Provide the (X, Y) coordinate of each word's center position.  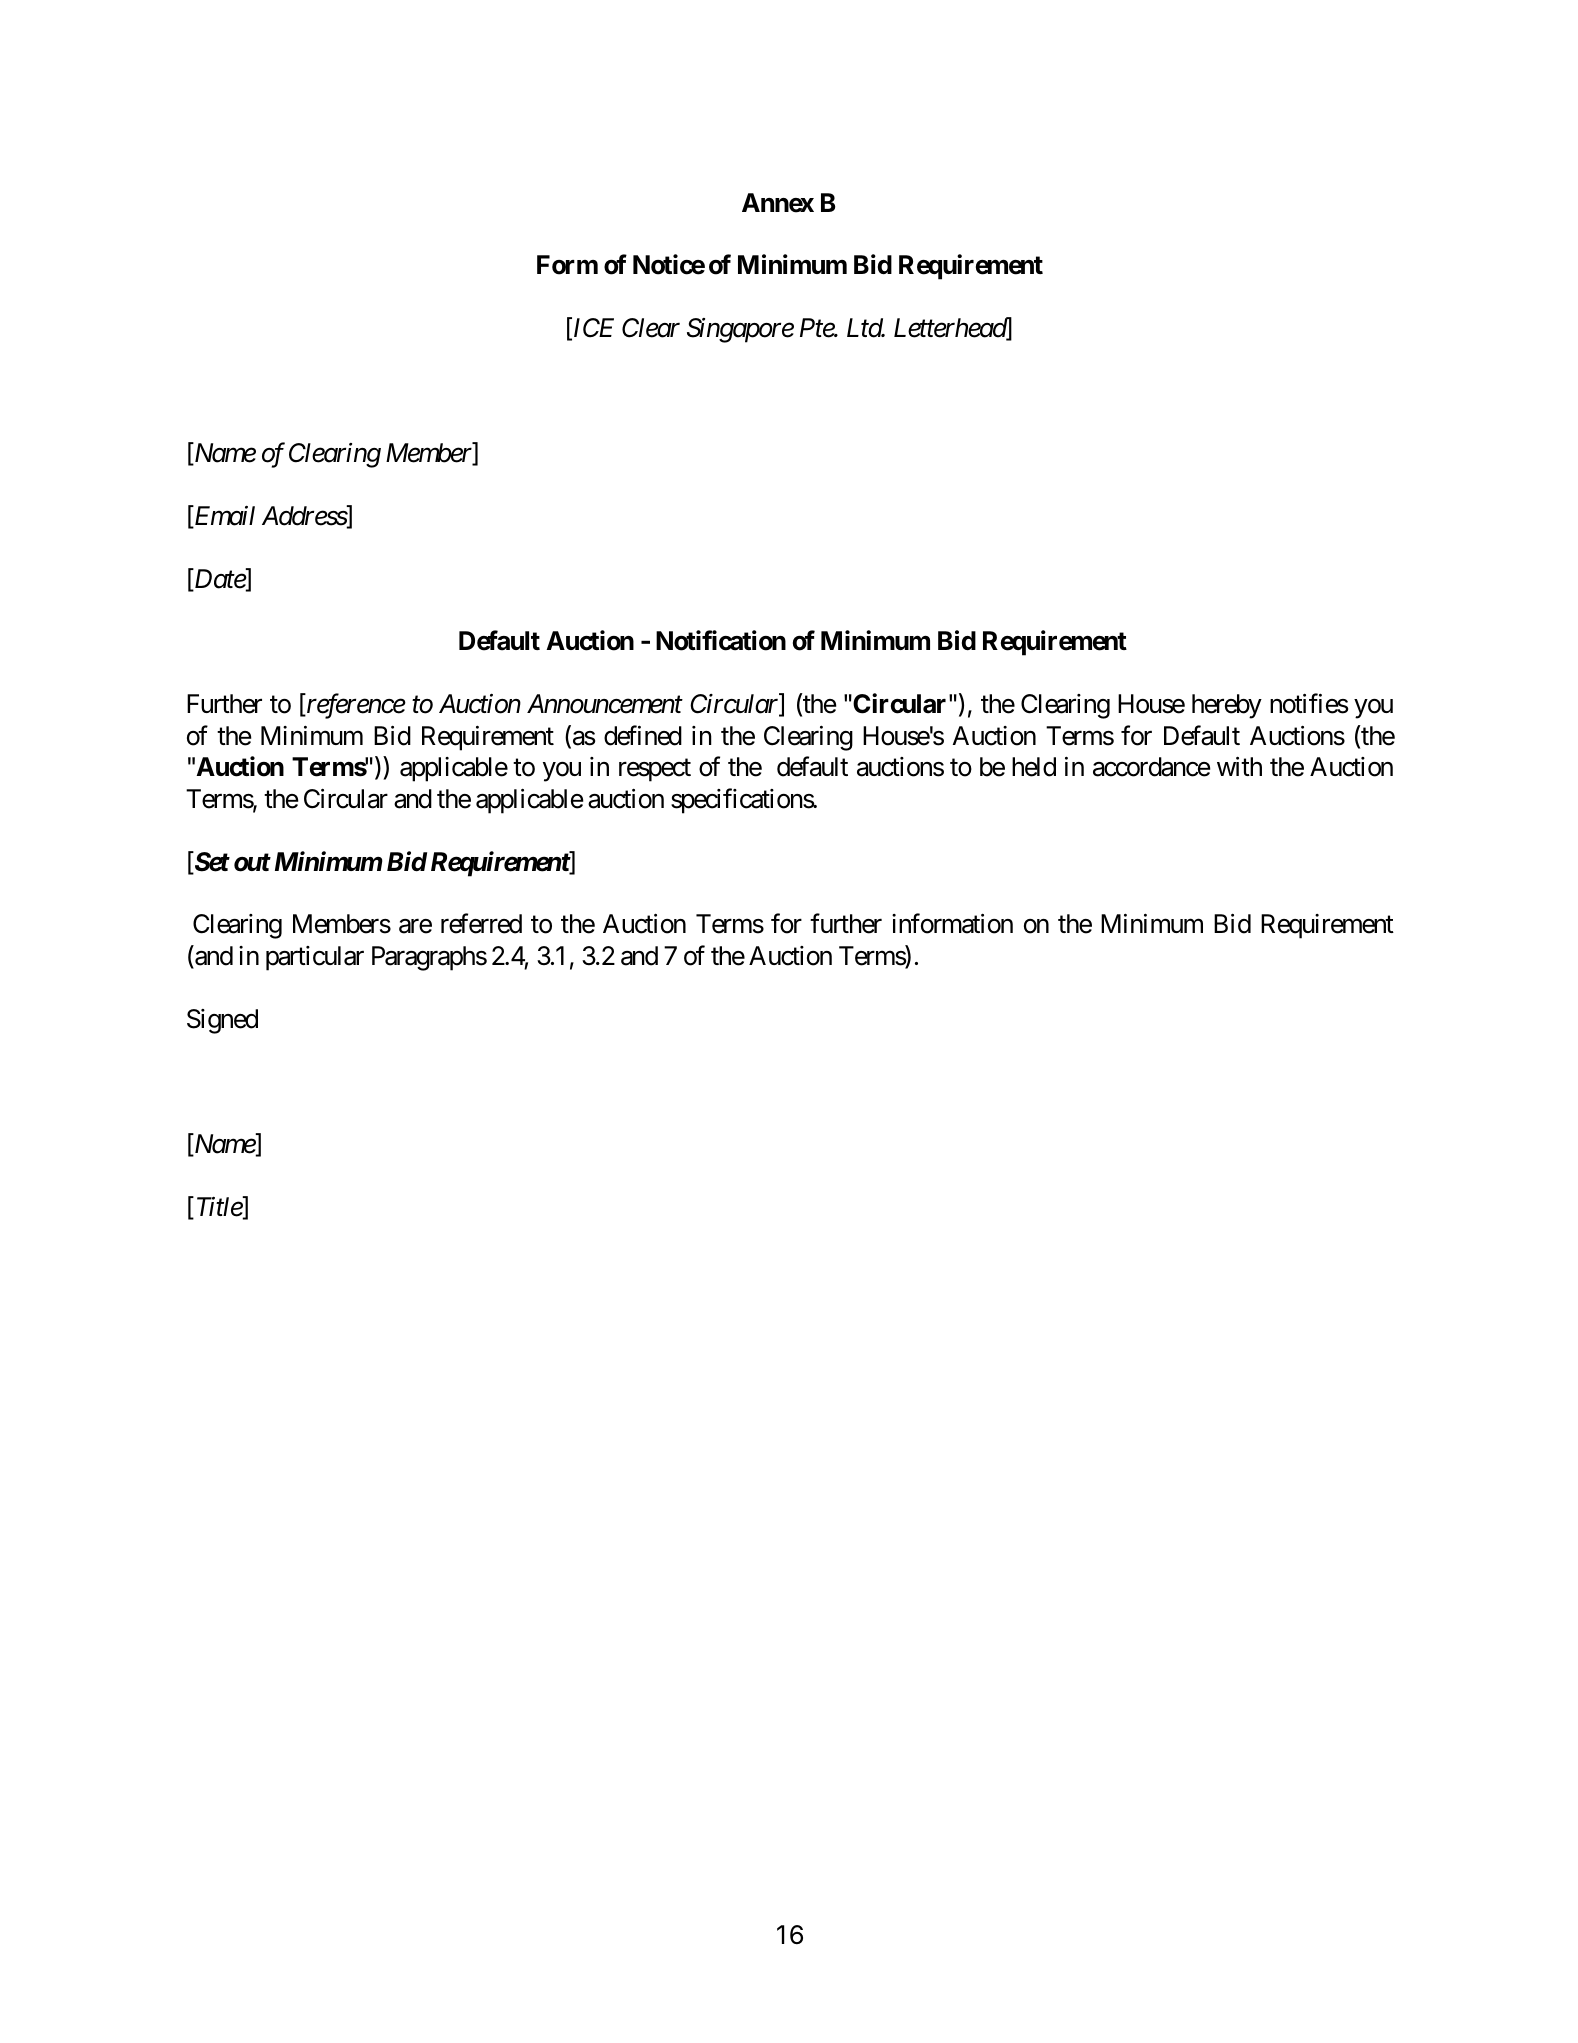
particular (315, 958)
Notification (721, 641)
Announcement (605, 704)
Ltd (865, 328)
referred (481, 924)
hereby (1227, 706)
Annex (778, 203)
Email (223, 517)
